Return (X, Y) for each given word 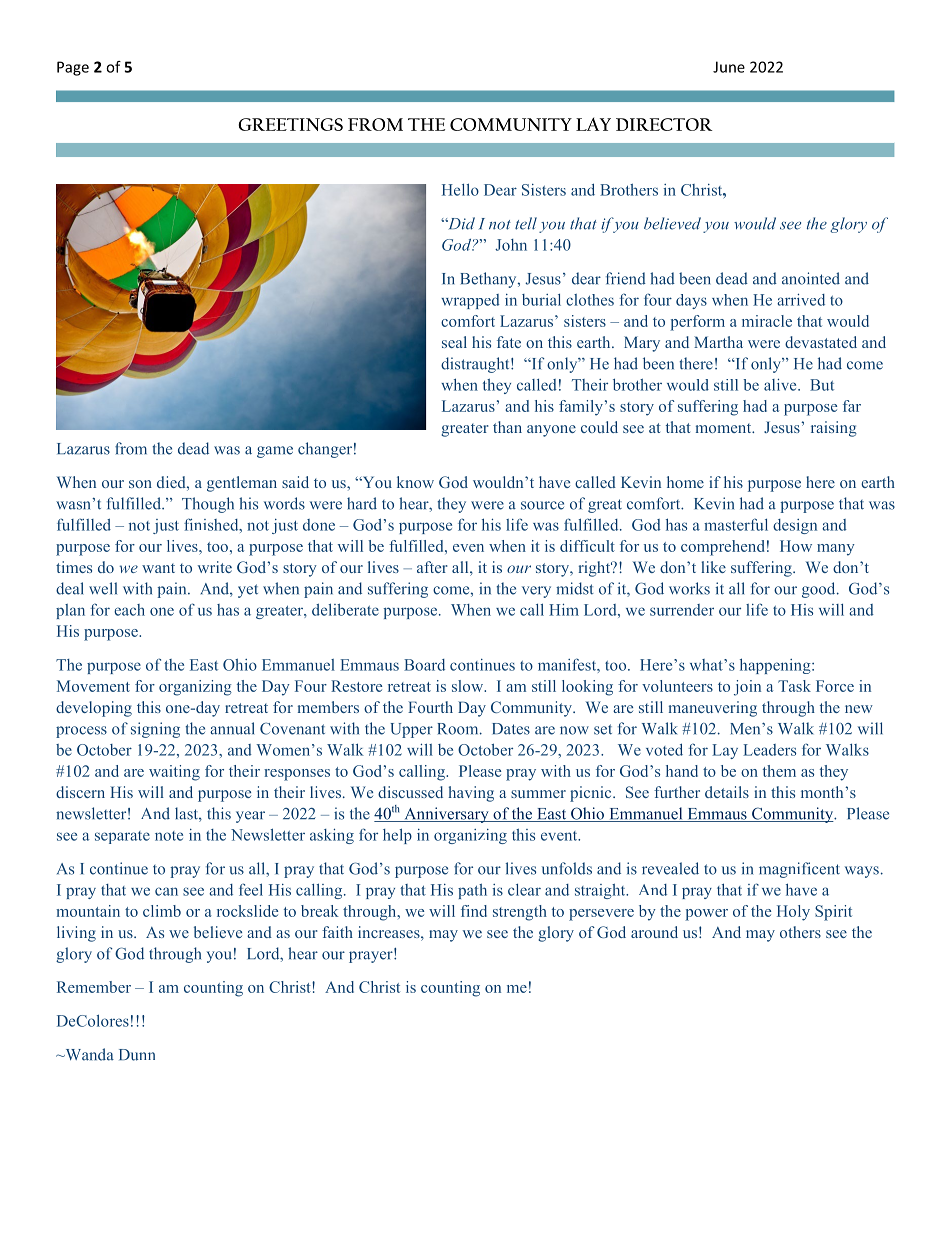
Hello (460, 189)
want (158, 568)
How (796, 546)
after (432, 567)
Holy (793, 913)
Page (73, 68)
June (729, 67)
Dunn (137, 1055)
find (474, 911)
